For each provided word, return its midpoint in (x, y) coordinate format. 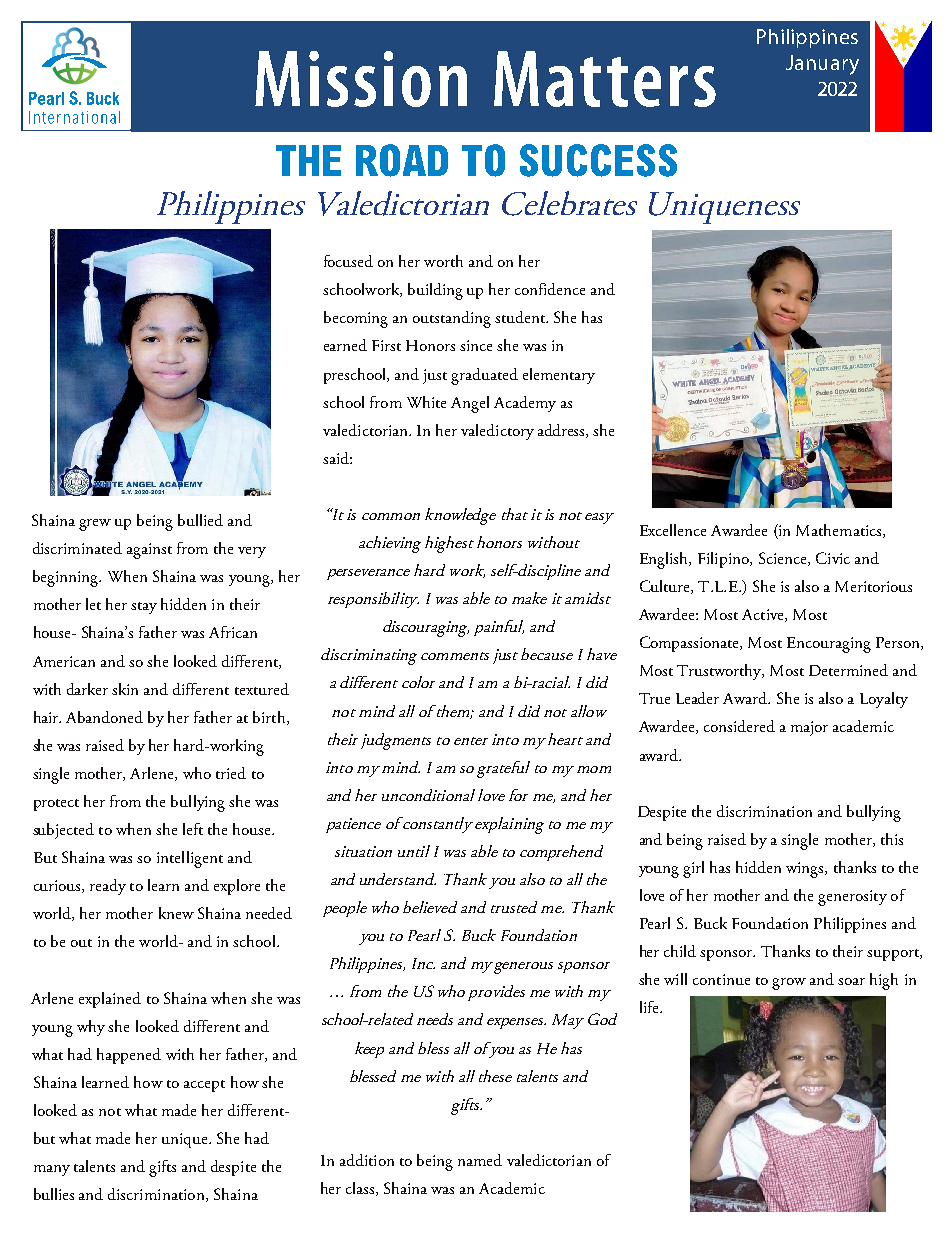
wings (806, 870)
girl (693, 869)
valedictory (497, 432)
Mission (361, 79)
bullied (200, 520)
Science (784, 559)
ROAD (402, 160)
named (480, 1160)
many (52, 1170)
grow (789, 984)
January (822, 65)
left (193, 829)
